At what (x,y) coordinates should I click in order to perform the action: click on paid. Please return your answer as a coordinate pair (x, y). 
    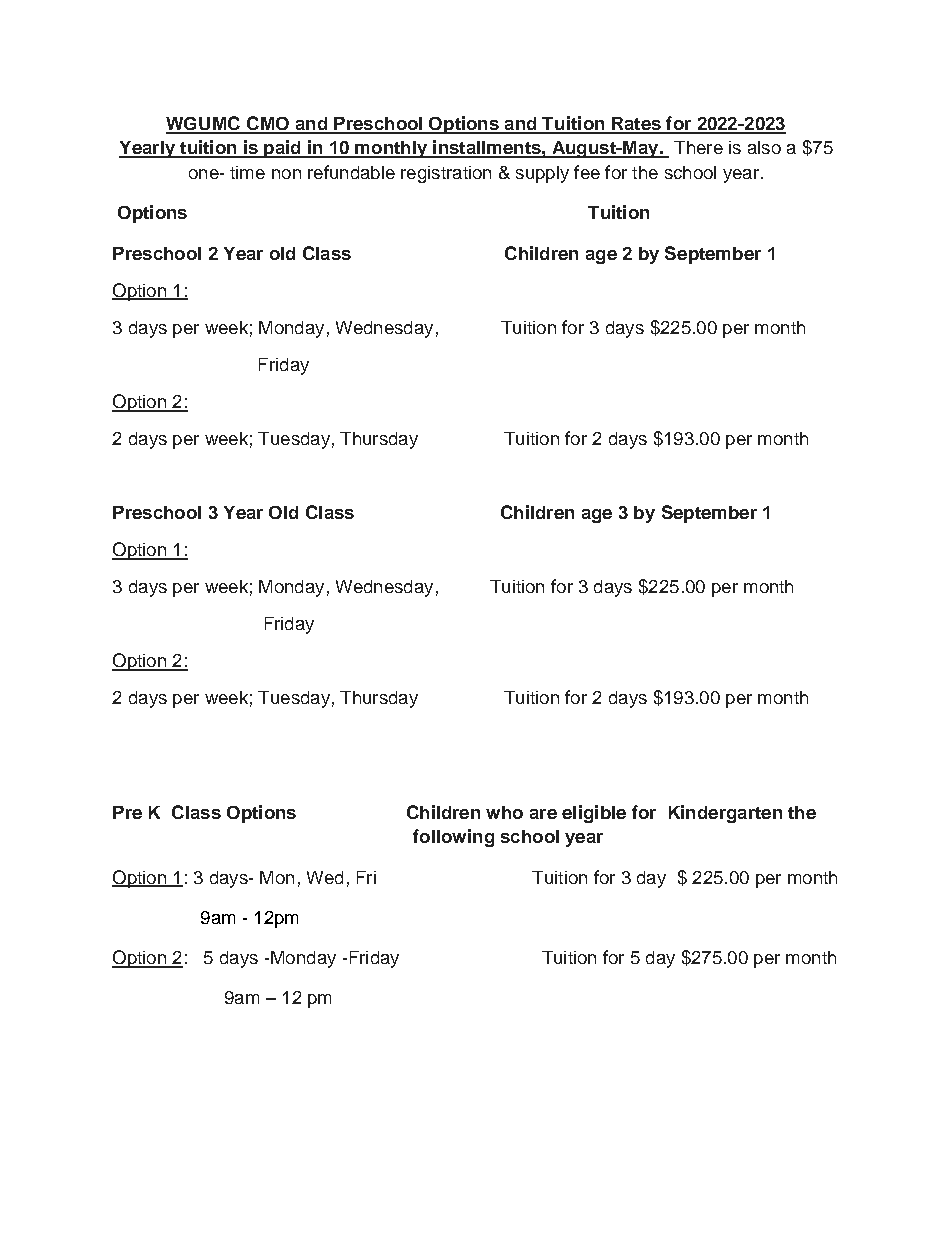
    Looking at the image, I should click on (282, 149).
